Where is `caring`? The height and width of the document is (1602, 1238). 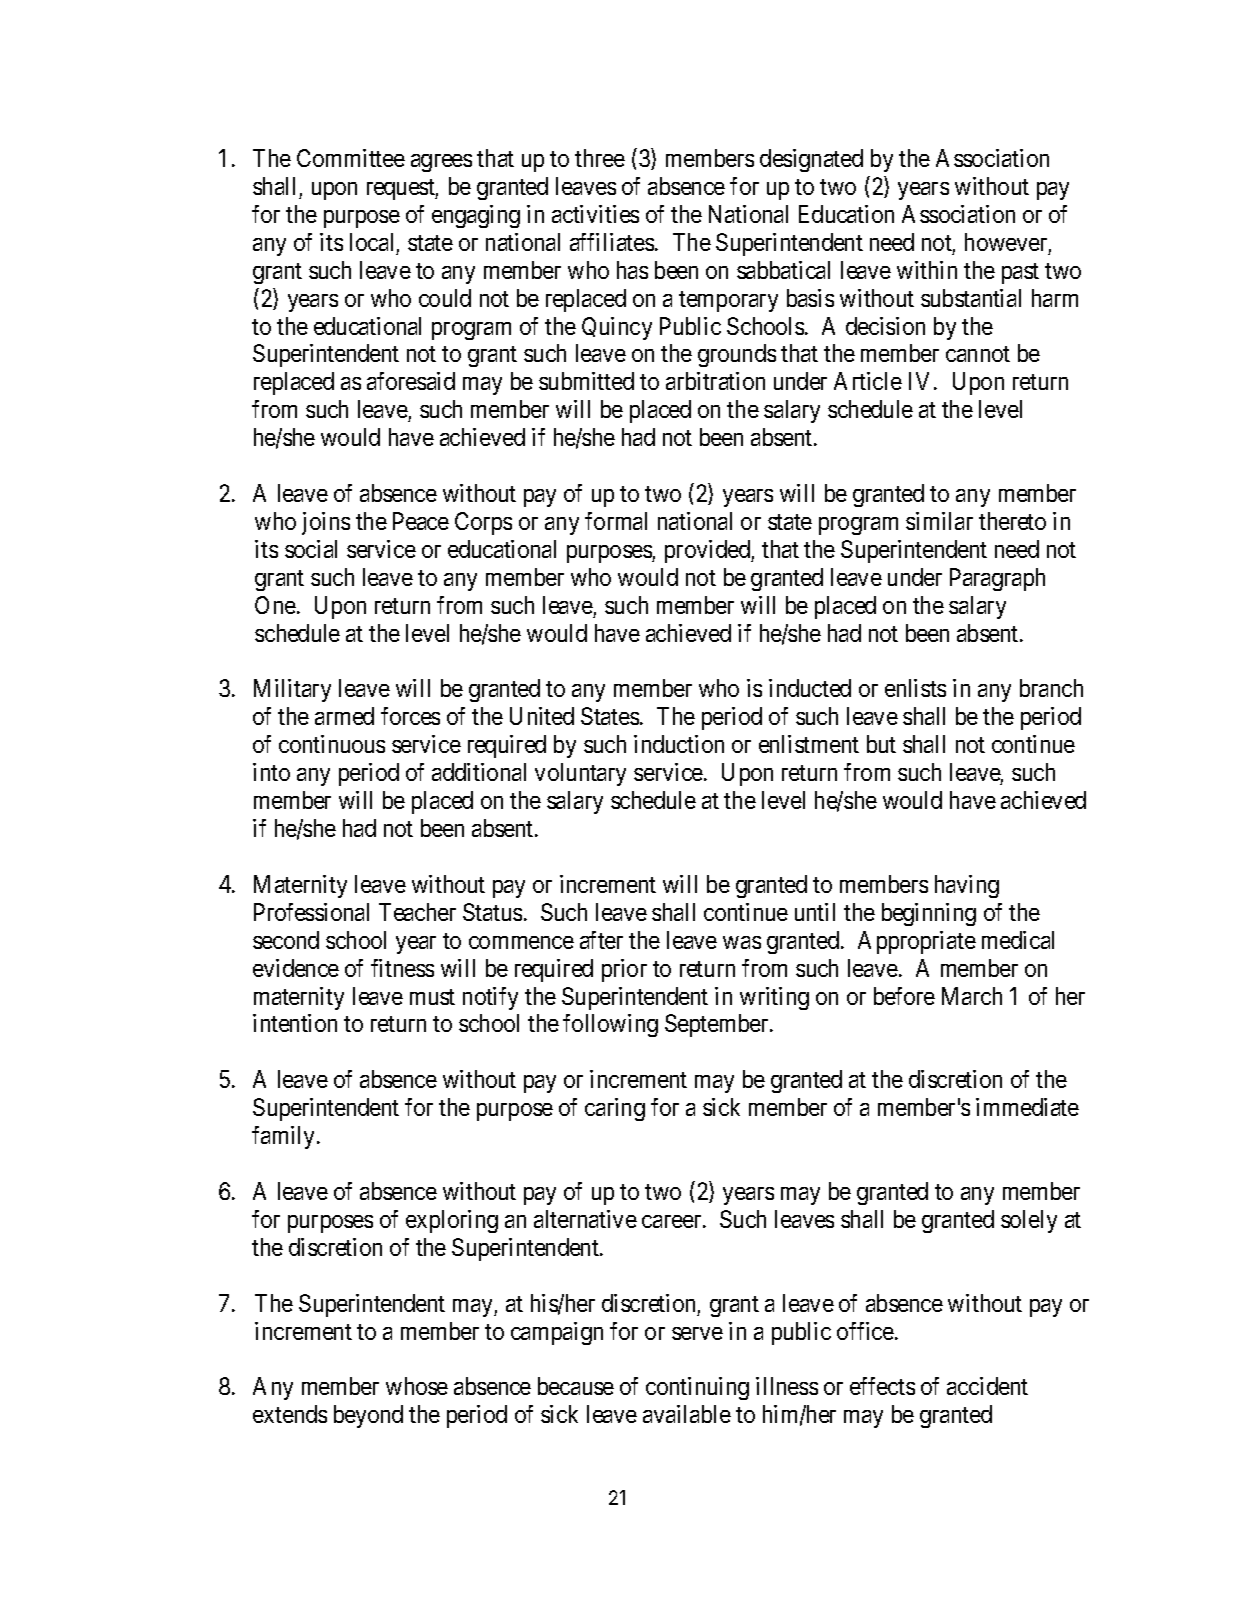 caring is located at coordinates (615, 1109).
